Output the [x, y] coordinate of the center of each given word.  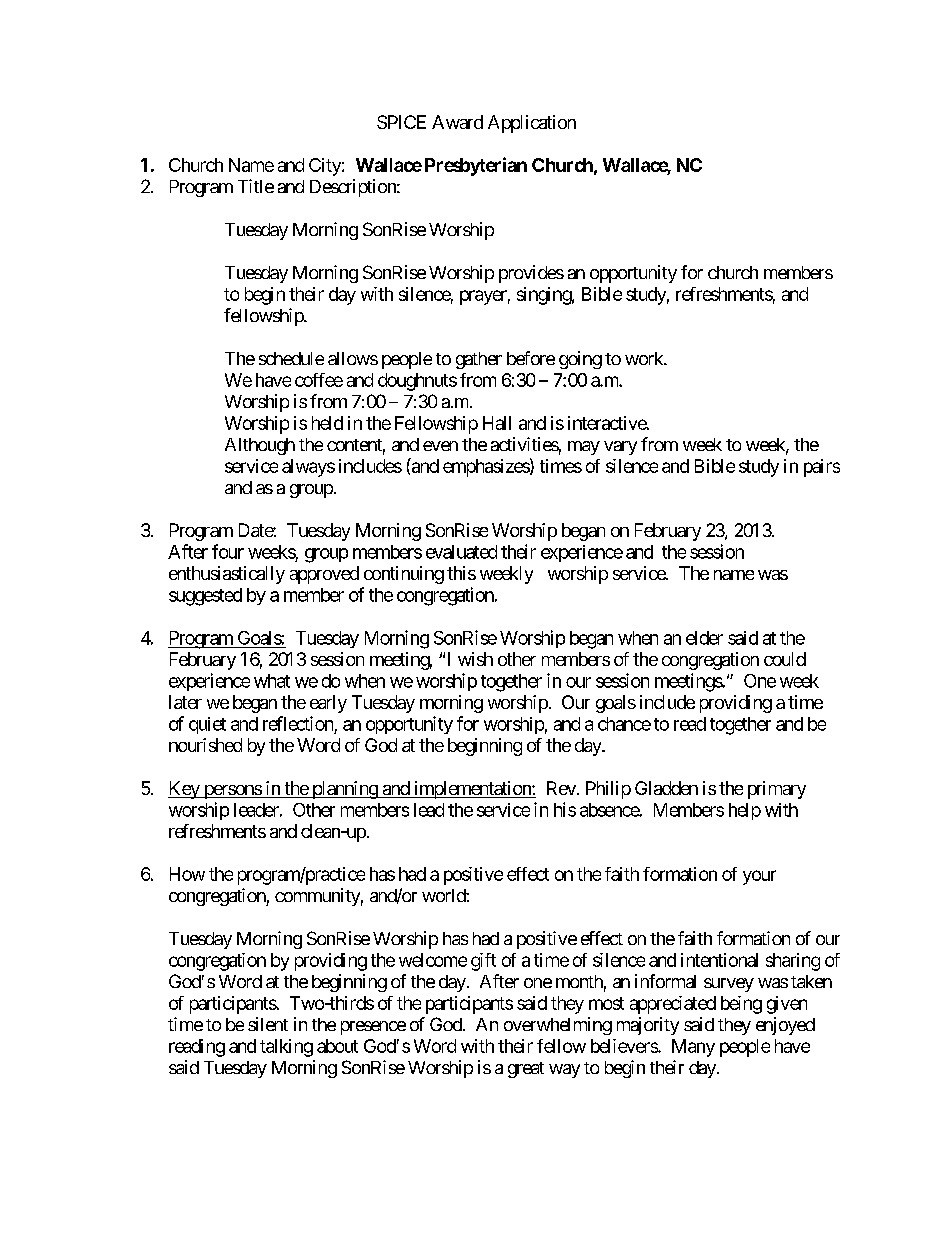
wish [475, 659]
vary [620, 448]
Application [532, 124]
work [645, 358]
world [444, 895]
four [228, 551]
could [785, 659]
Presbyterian [476, 166]
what [272, 681]
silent [268, 1024]
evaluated [461, 552]
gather [479, 360]
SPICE [401, 122]
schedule [291, 358]
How [187, 874]
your [759, 877]
